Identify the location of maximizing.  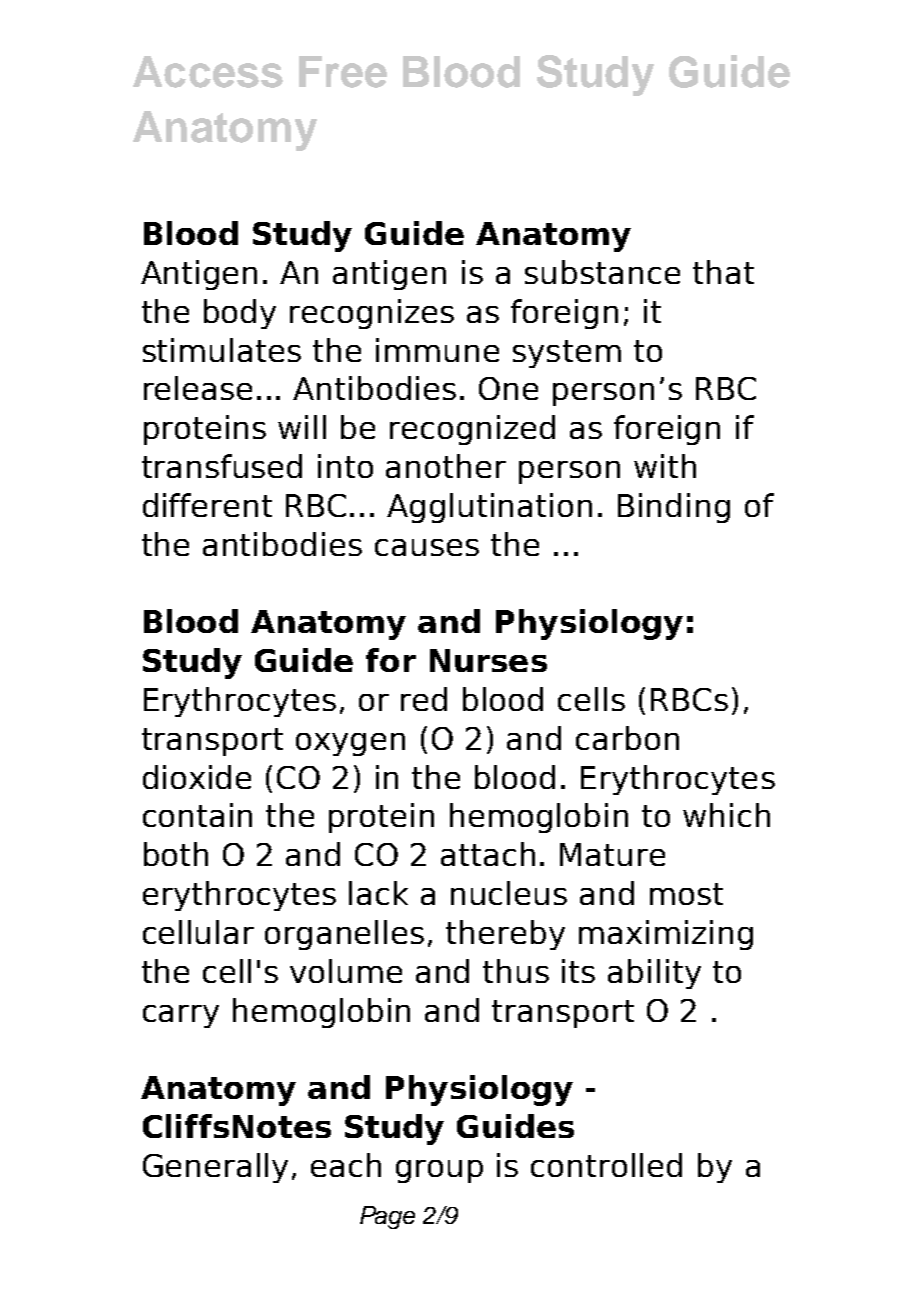
(666, 935).
